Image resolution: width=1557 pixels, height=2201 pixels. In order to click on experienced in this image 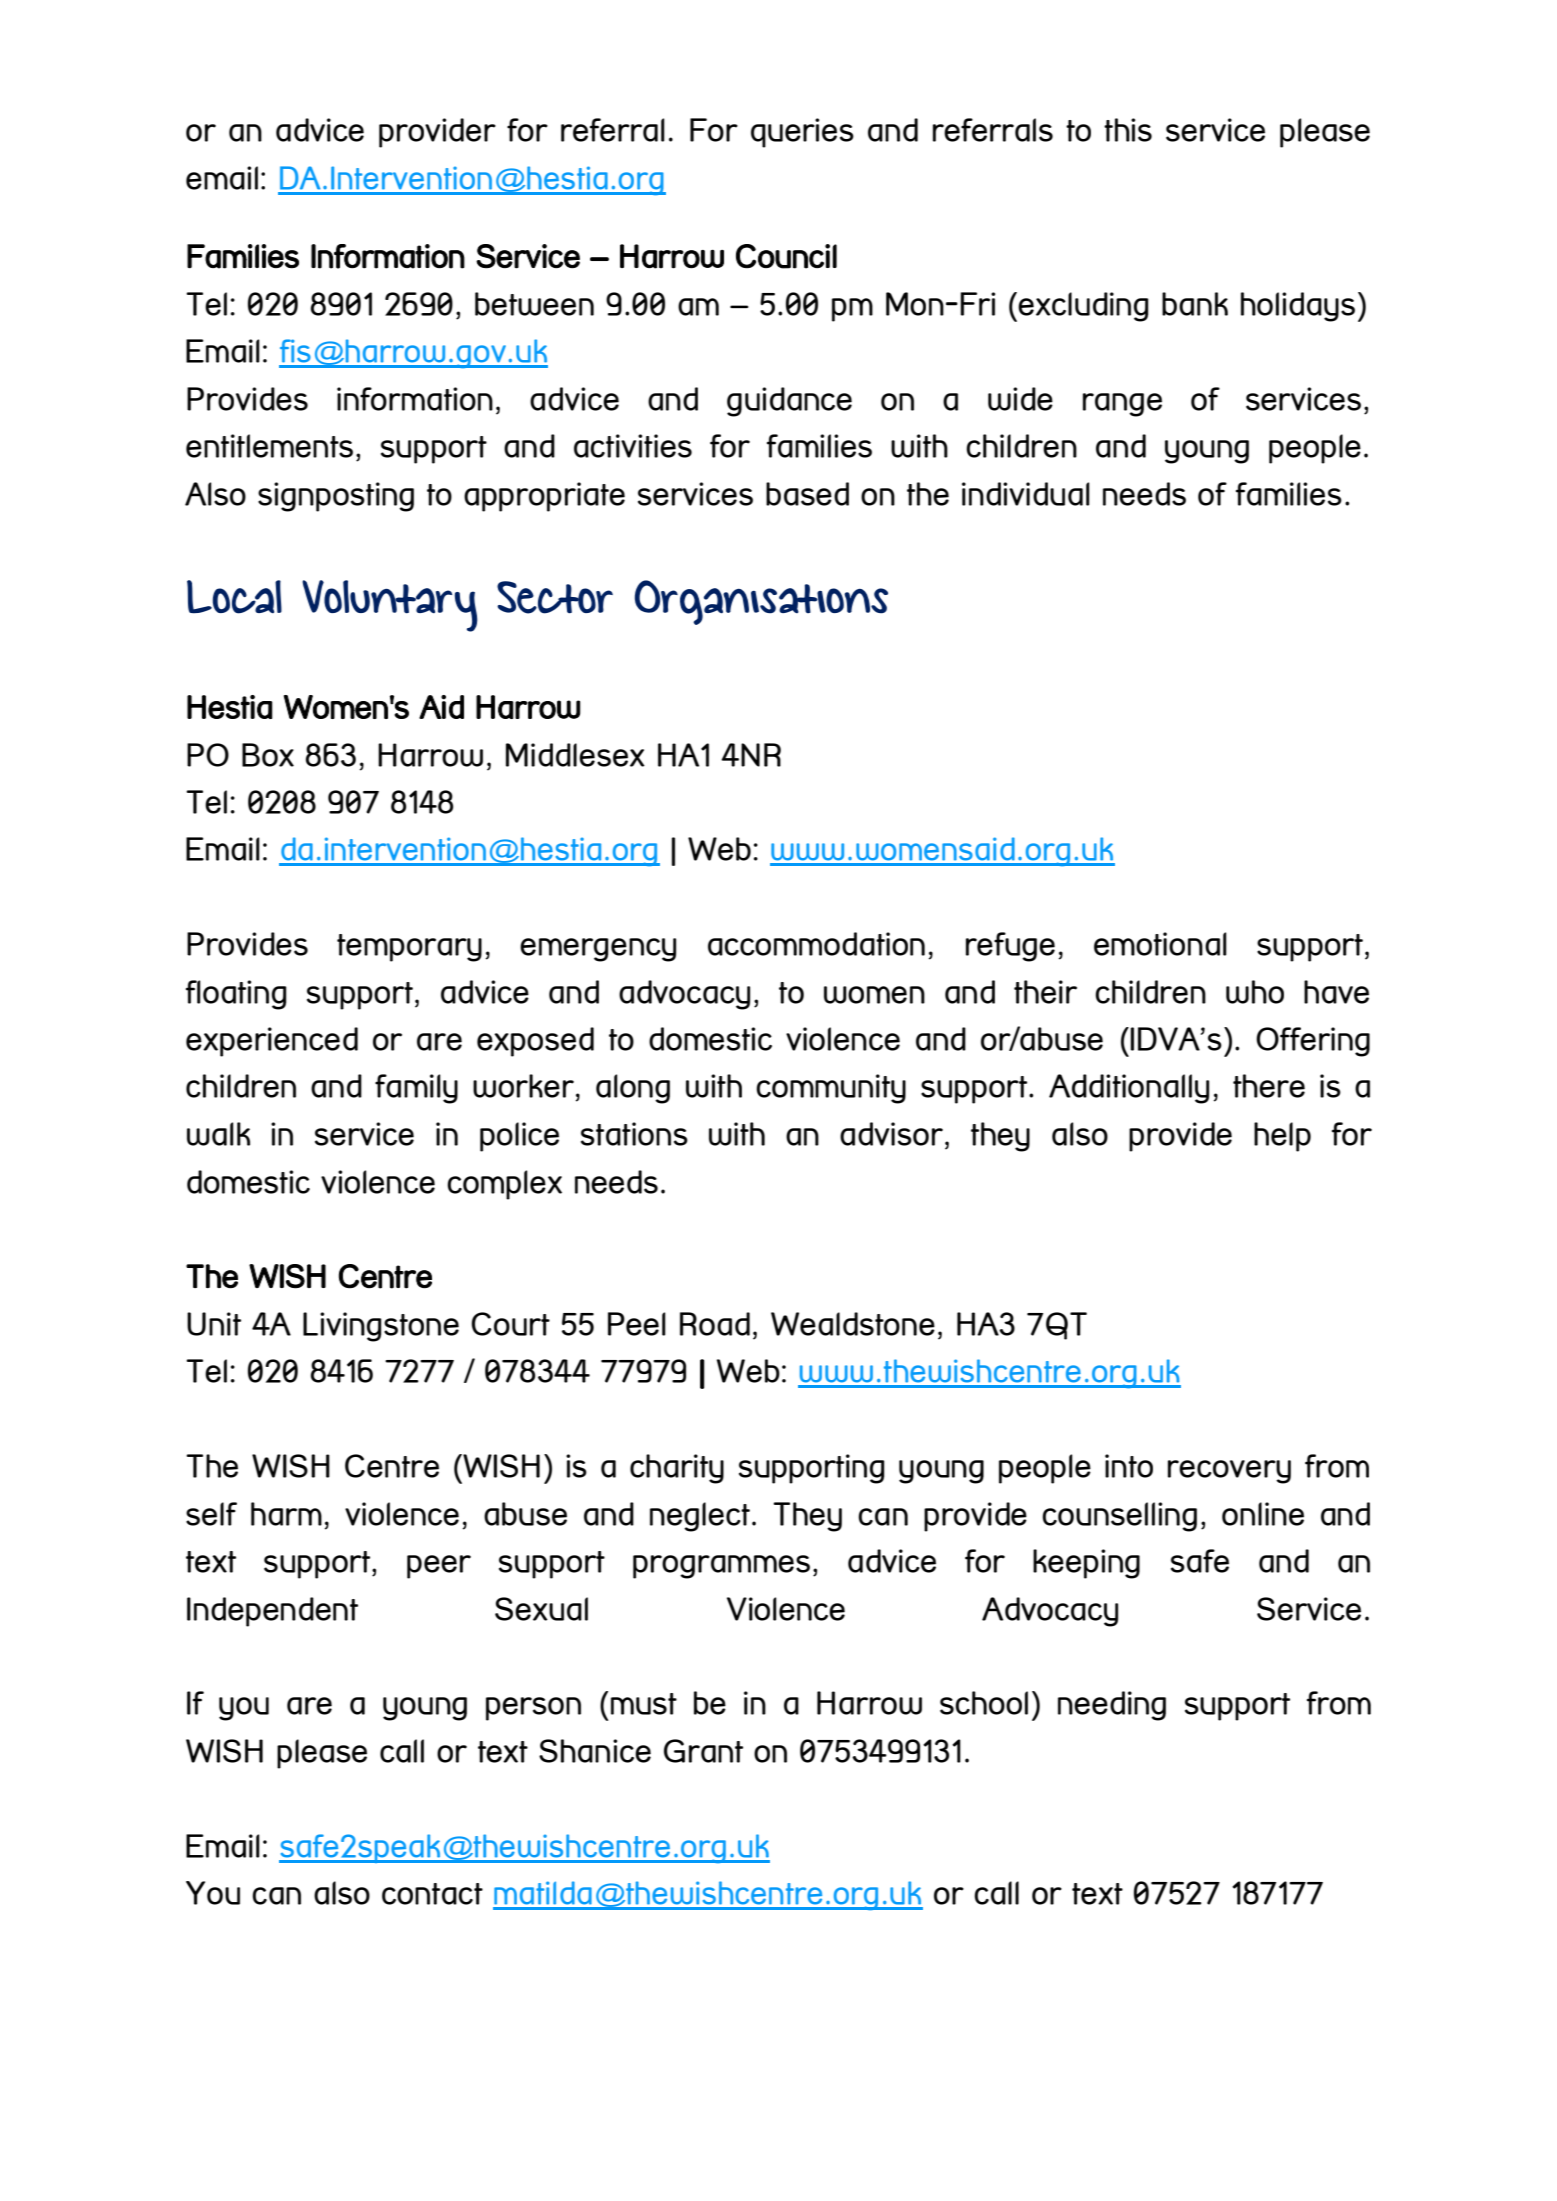, I will do `click(272, 1042)`.
